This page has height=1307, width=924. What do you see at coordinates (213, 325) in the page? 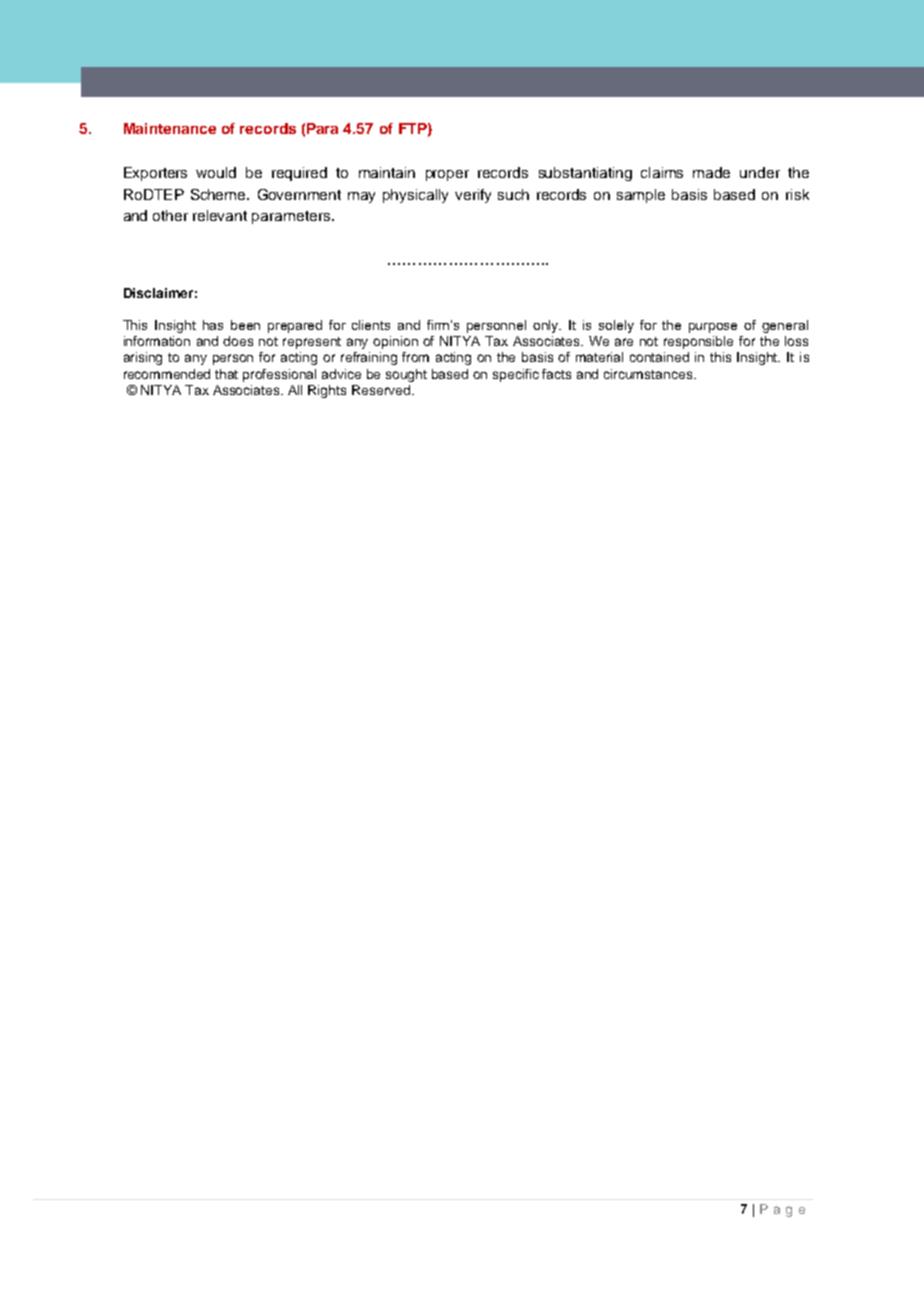
I see `has` at bounding box center [213, 325].
